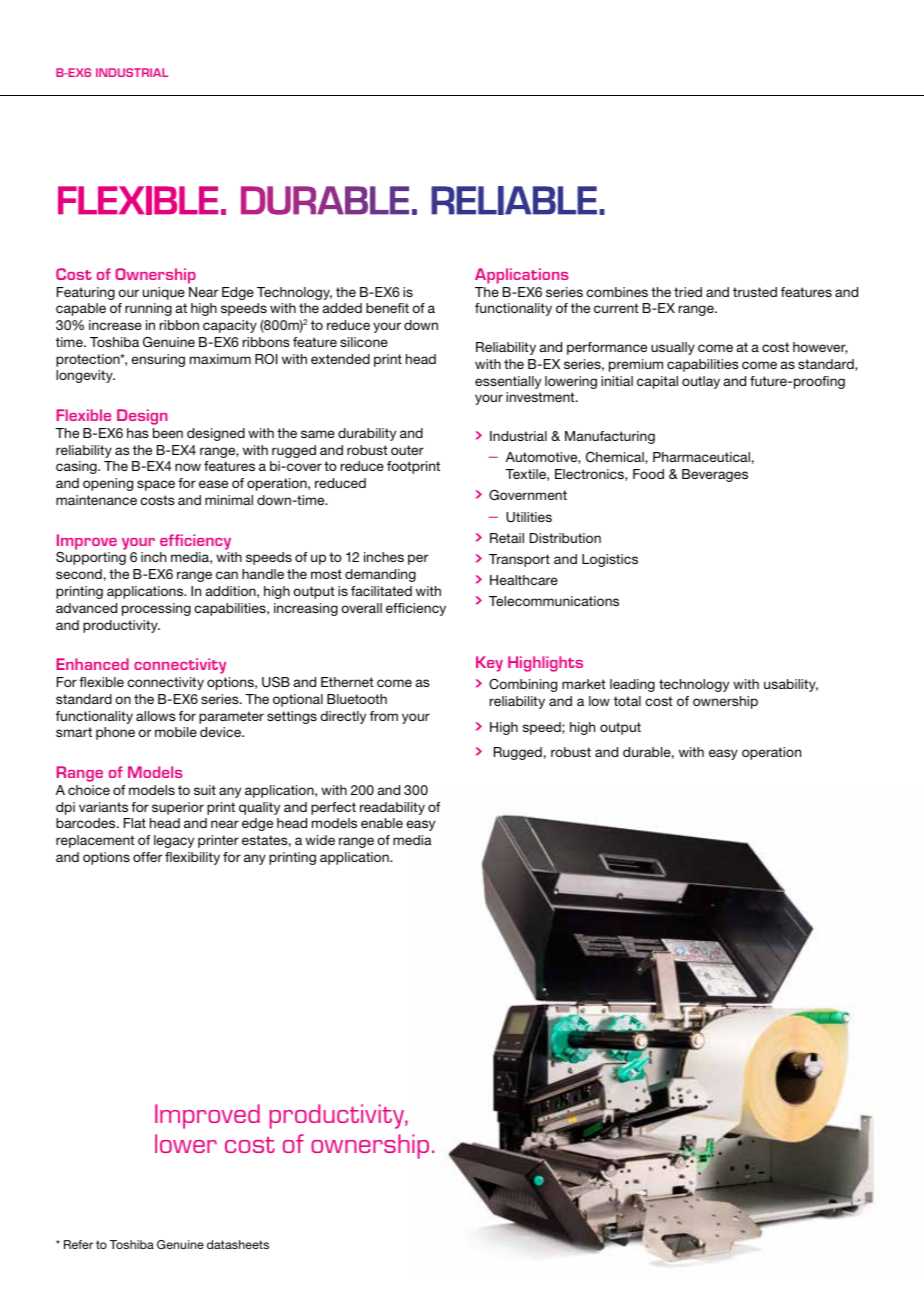 The image size is (924, 1308). Describe the element at coordinates (238, 1244) in the screenshot. I see `datasheets` at that location.
